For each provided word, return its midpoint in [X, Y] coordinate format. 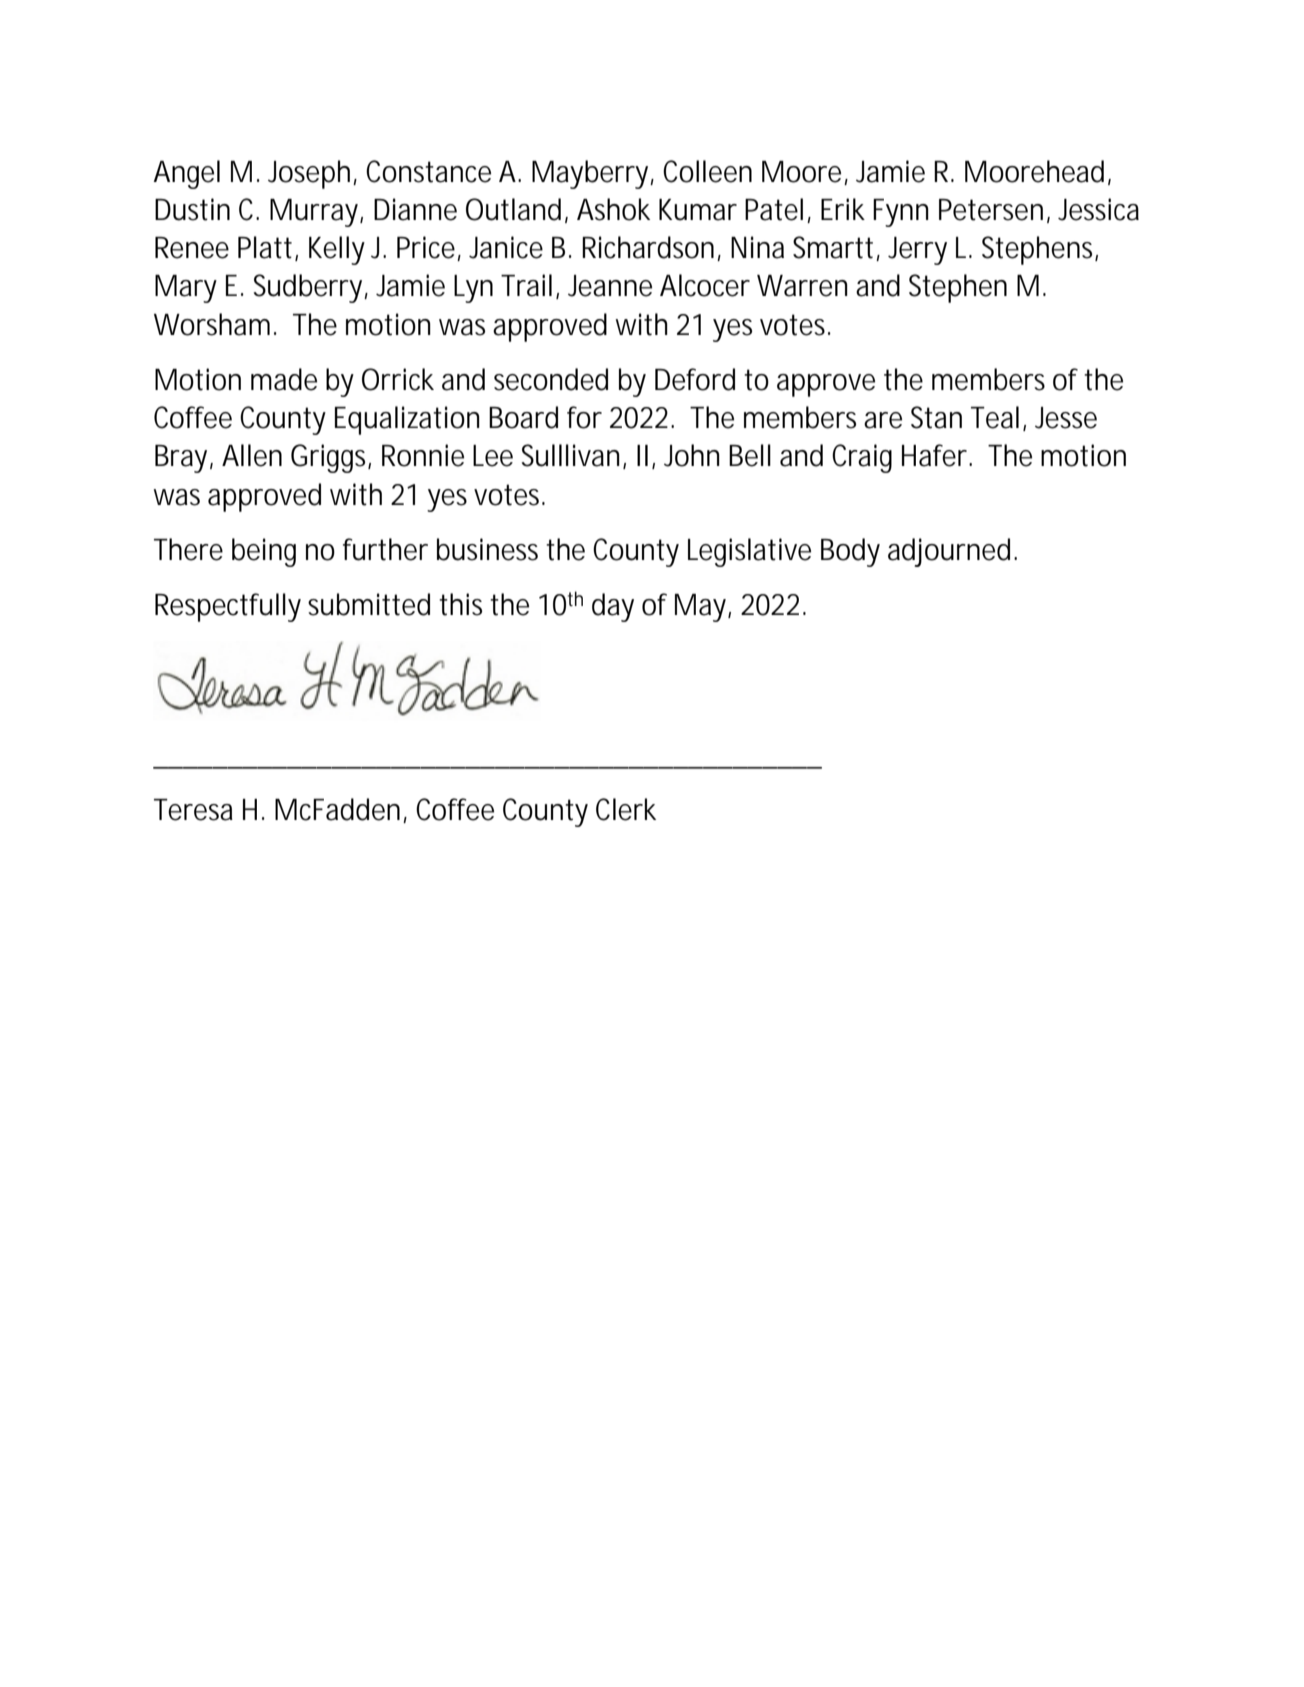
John [692, 455]
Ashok [613, 209]
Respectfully [228, 607]
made [284, 379]
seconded [551, 379]
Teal [995, 417]
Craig [862, 458]
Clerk [626, 809]
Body [850, 552]
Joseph [311, 174]
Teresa [193, 810]
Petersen [991, 210]
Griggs [331, 458]
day [613, 607]
